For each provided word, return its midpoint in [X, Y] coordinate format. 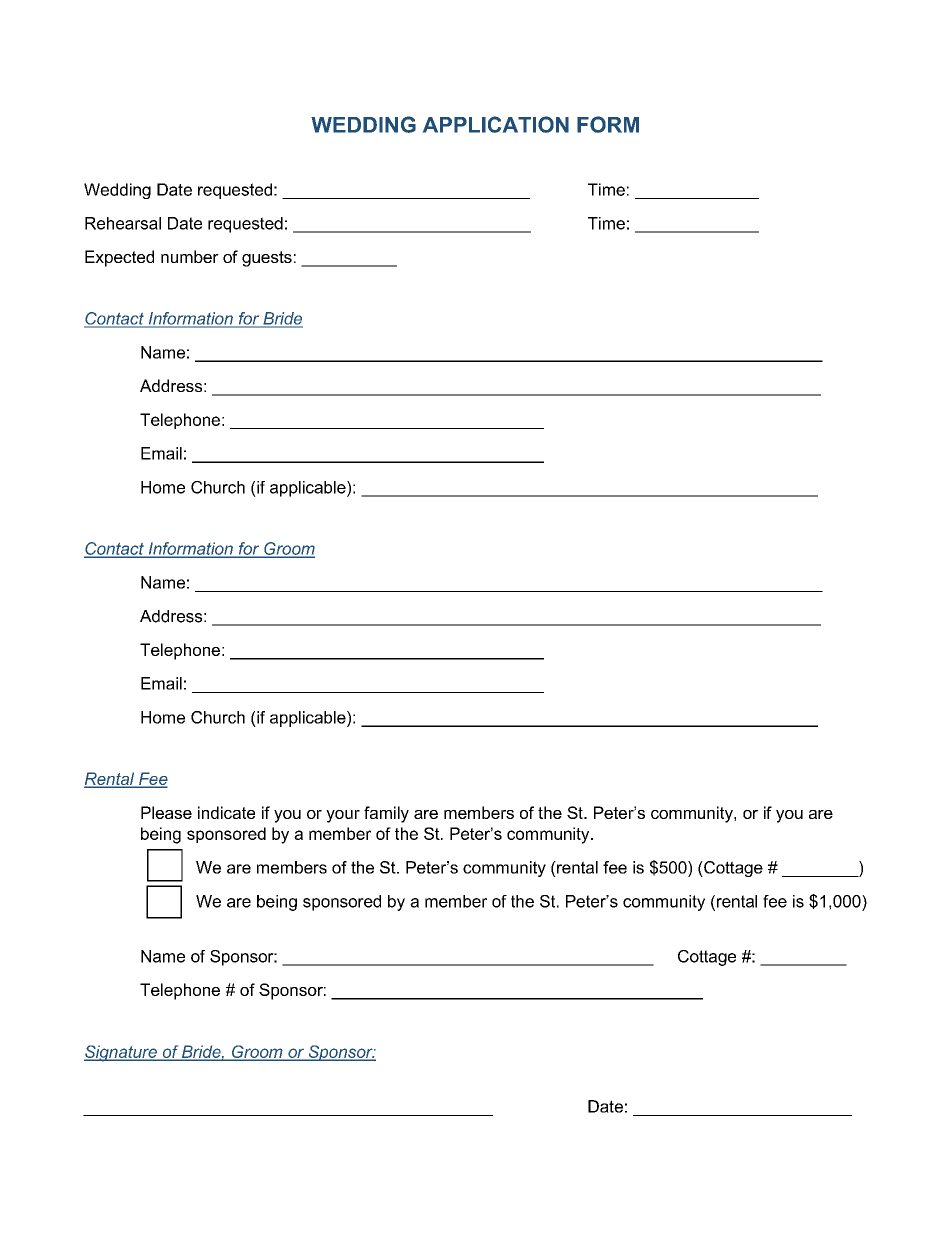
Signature [121, 1053]
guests [267, 259]
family [386, 814]
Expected [119, 258]
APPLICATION [496, 124]
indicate [226, 812]
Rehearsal [123, 223]
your [343, 816]
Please [166, 812]
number [190, 256]
